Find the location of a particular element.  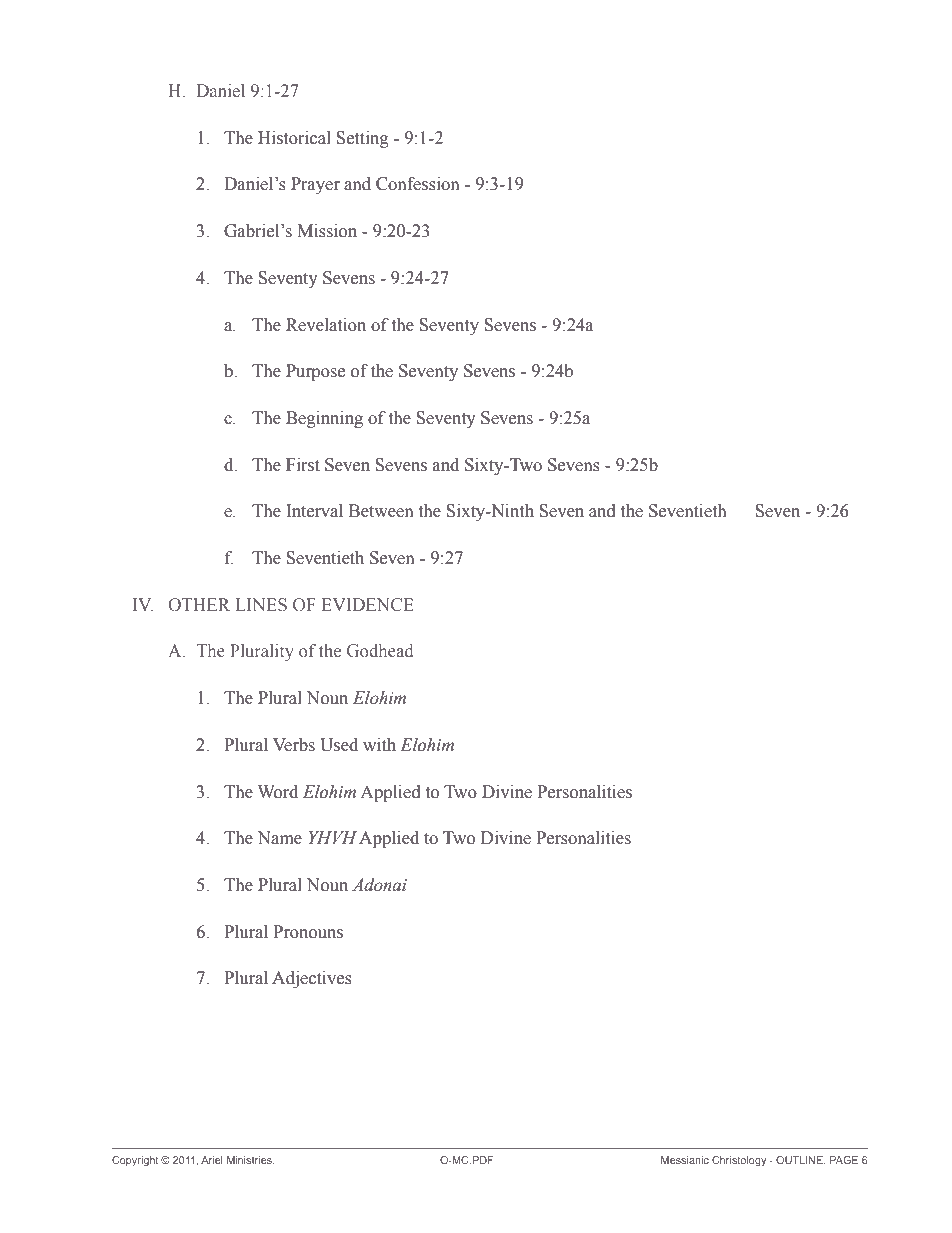

Between is located at coordinates (381, 511).
